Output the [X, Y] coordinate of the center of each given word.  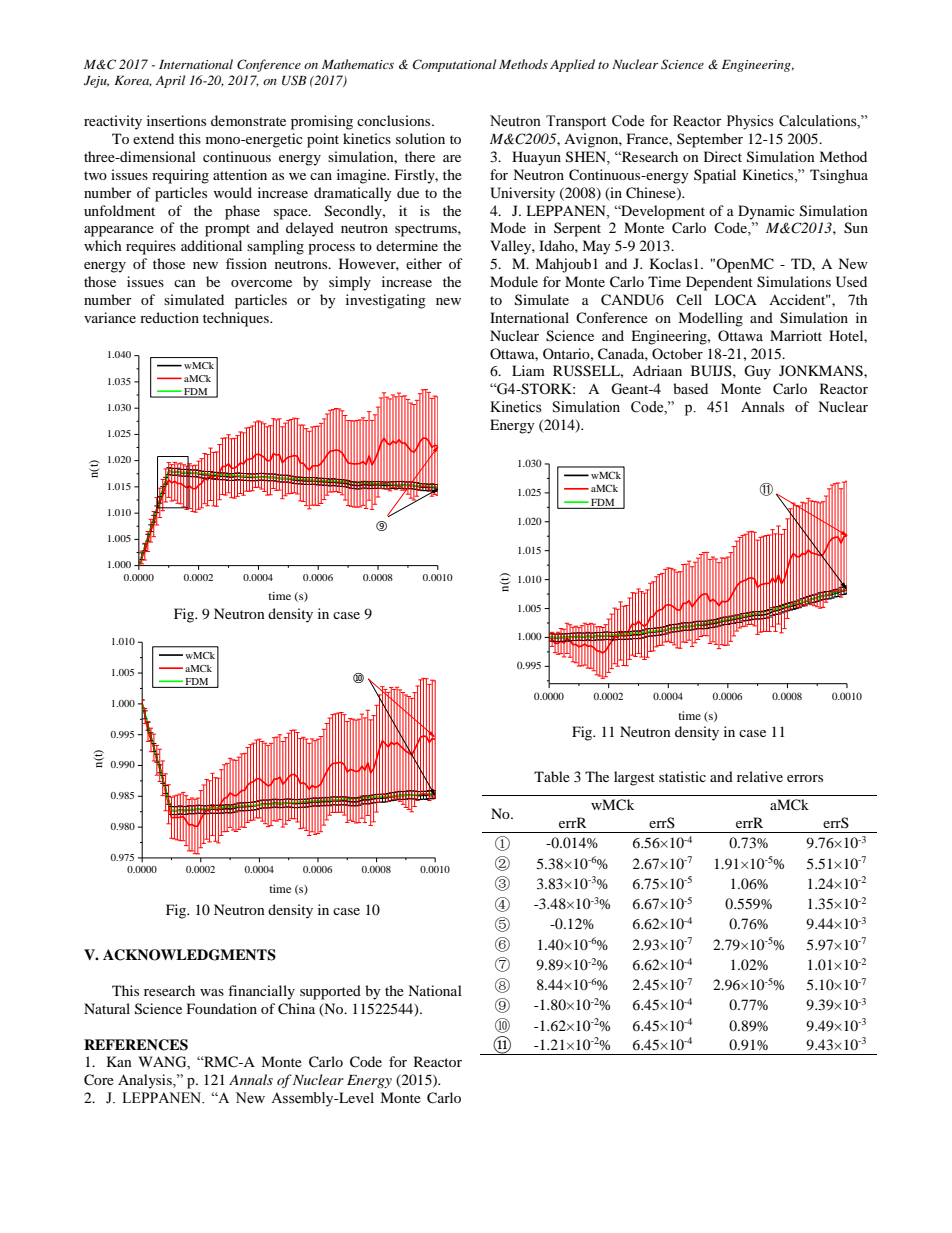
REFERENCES [136, 1045]
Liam [528, 370]
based [690, 388]
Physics [750, 122]
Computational [454, 65]
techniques [237, 319]
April [170, 81]
